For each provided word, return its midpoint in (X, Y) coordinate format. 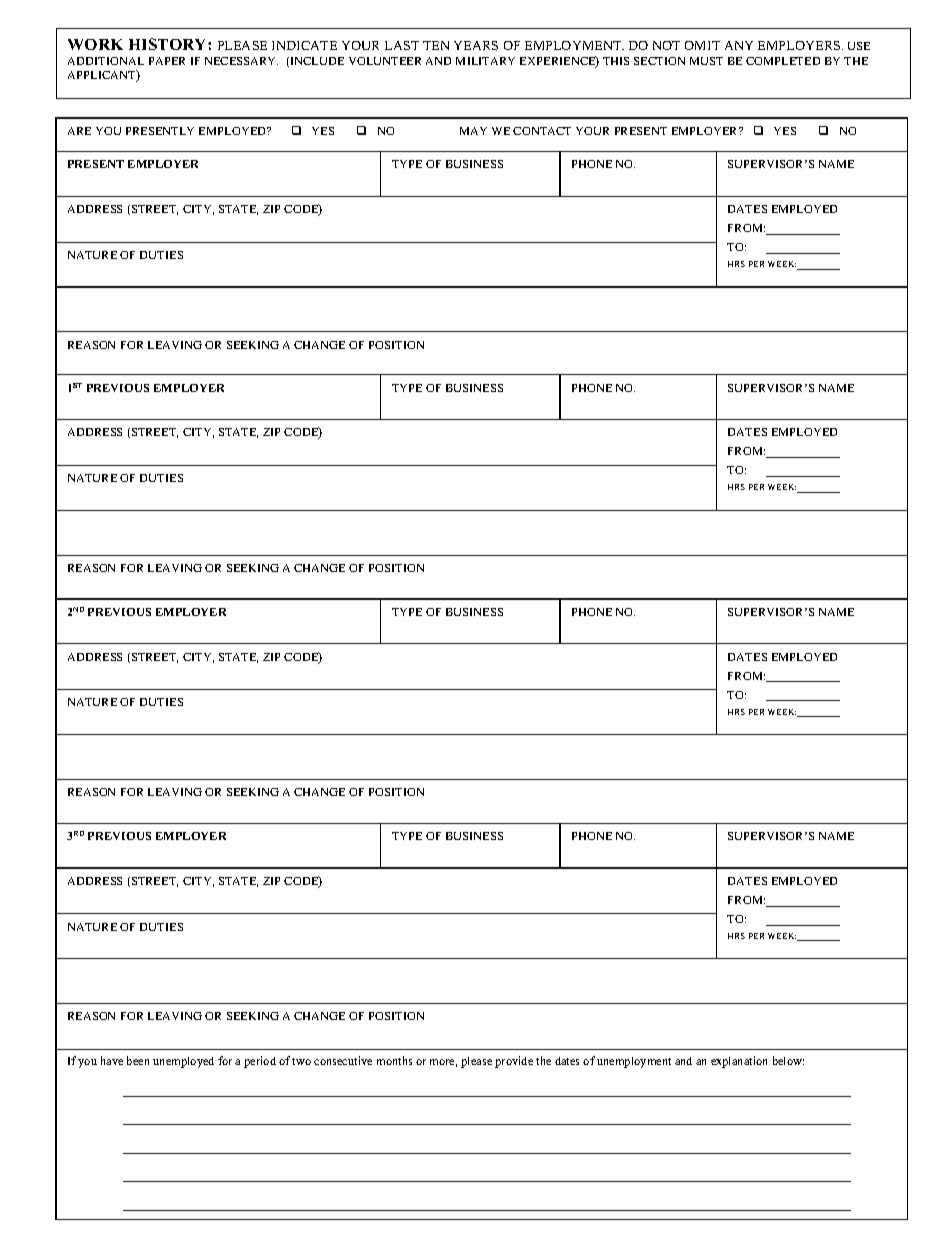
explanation (739, 1062)
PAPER (167, 61)
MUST (706, 61)
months (394, 1060)
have (112, 1060)
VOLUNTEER (385, 61)
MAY (473, 131)
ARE (79, 131)
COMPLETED (783, 61)
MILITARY (485, 61)
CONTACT (542, 131)
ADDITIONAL (106, 61)
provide (514, 1062)
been (138, 1060)
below (788, 1060)
